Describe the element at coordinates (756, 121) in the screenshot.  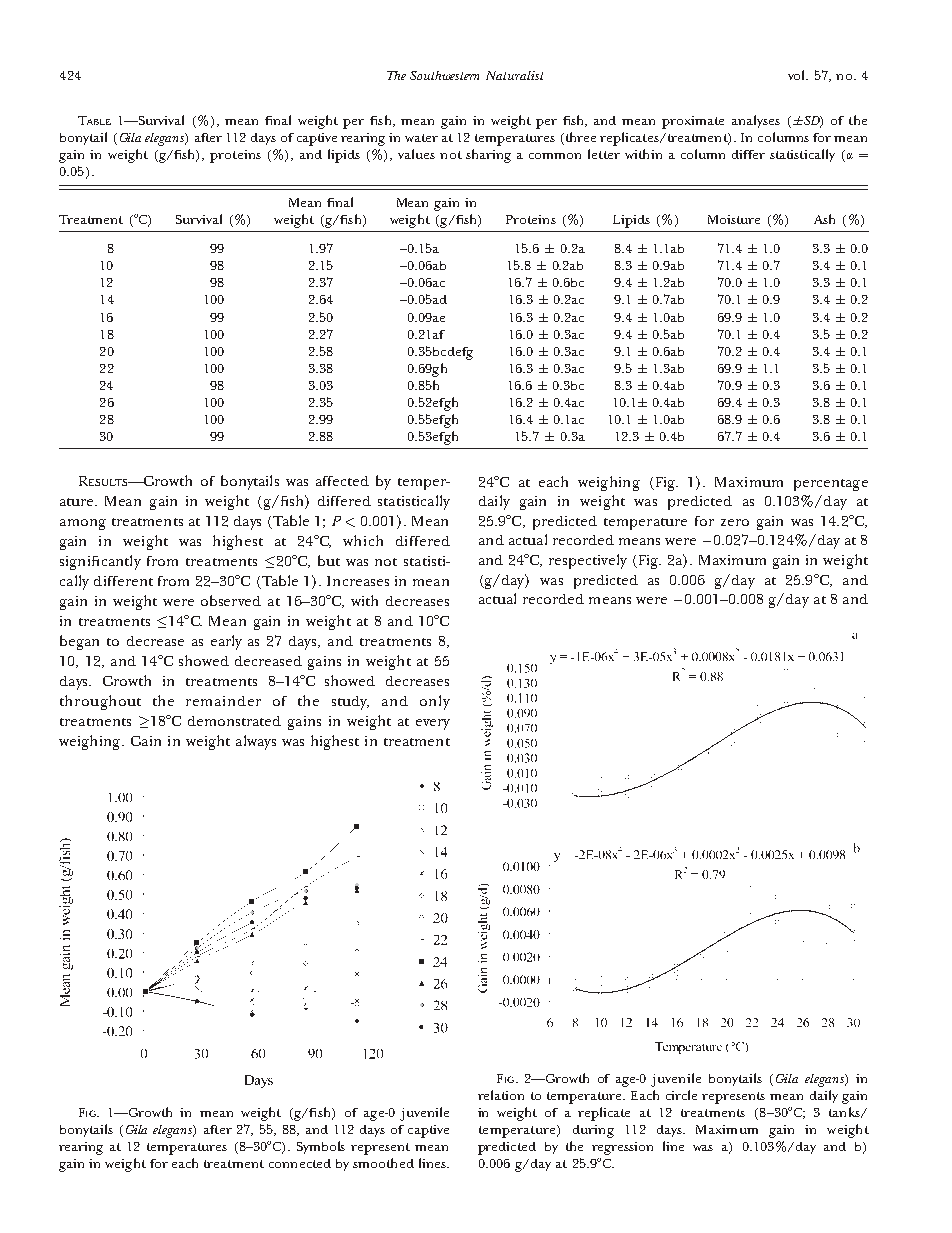
I see `analyses` at that location.
